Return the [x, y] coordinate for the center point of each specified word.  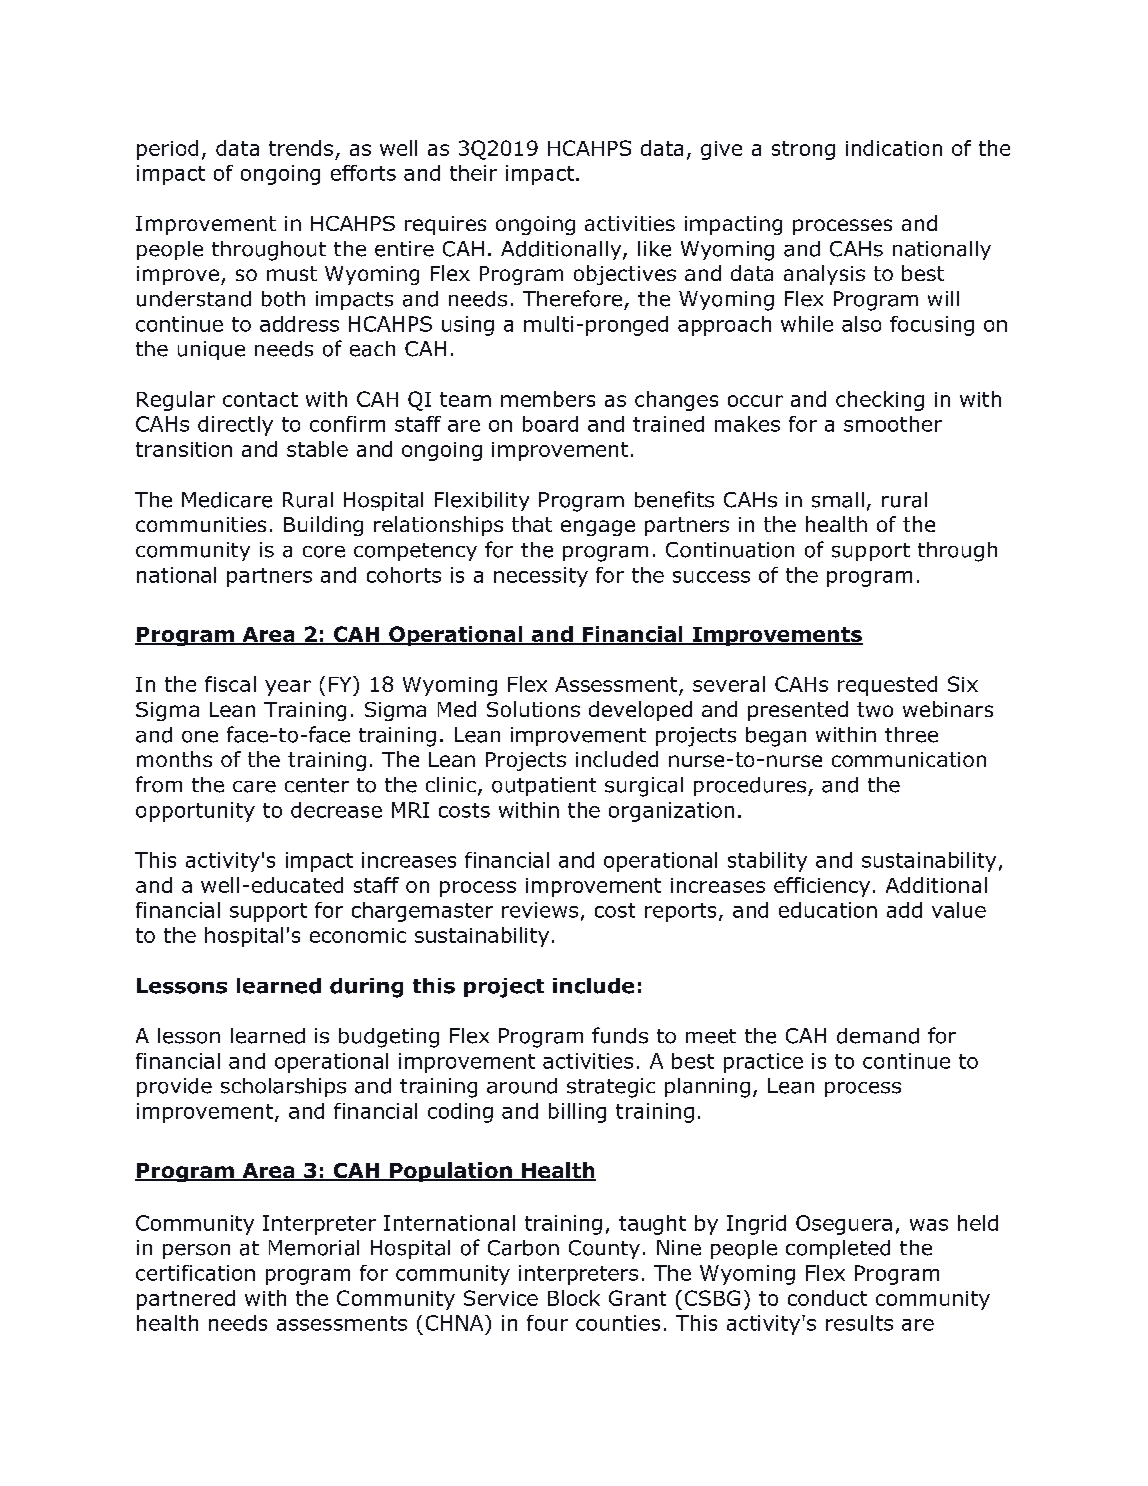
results [859, 1323]
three [911, 735]
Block [574, 1298]
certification [195, 1273]
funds [620, 1035]
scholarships [283, 1087]
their [473, 173]
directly [235, 426]
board [550, 424]
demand [878, 1036]
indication [894, 148]
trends [301, 148]
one [200, 737]
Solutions [533, 709]
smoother [893, 424]
